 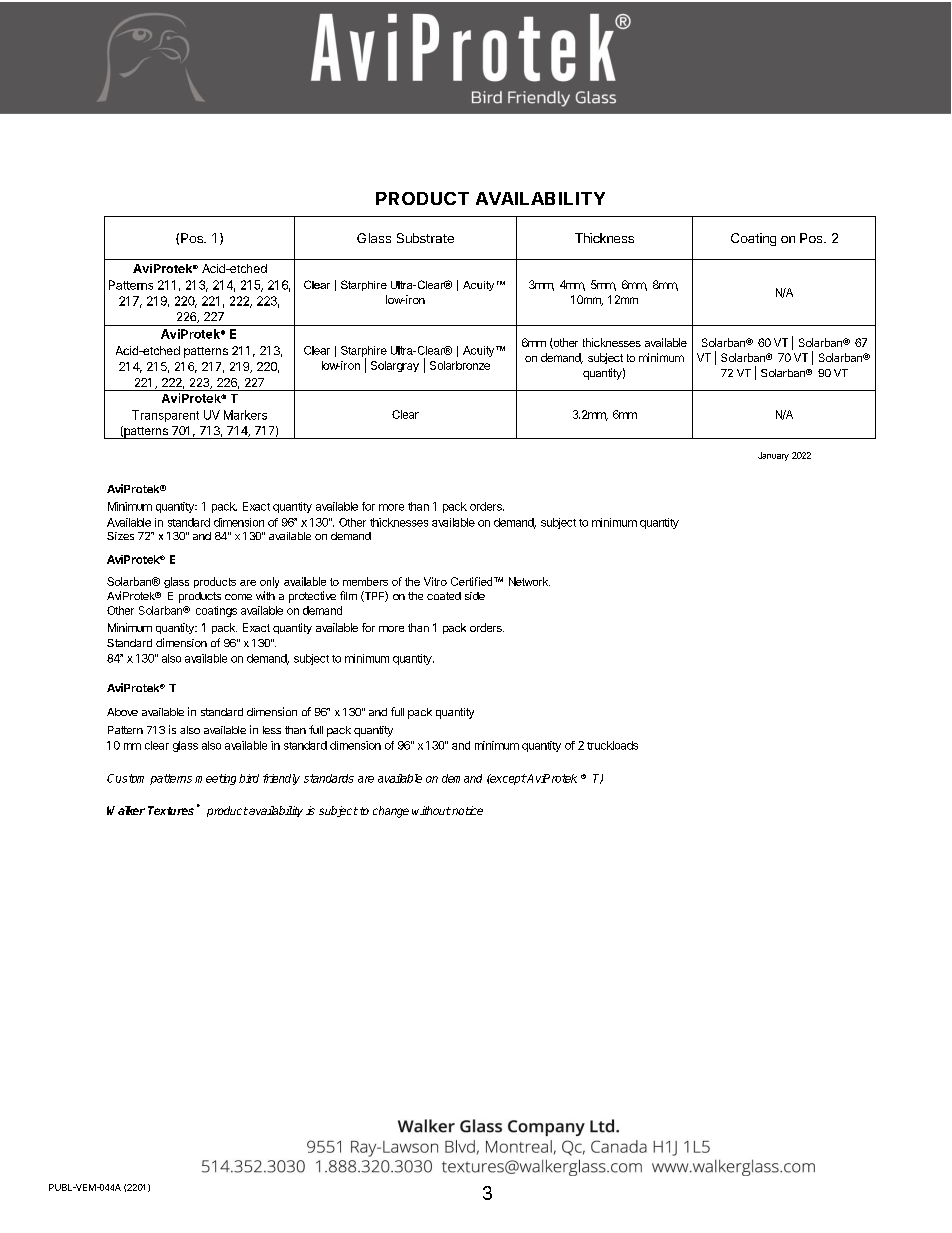 I want to click on notice, so click(x=466, y=810).
